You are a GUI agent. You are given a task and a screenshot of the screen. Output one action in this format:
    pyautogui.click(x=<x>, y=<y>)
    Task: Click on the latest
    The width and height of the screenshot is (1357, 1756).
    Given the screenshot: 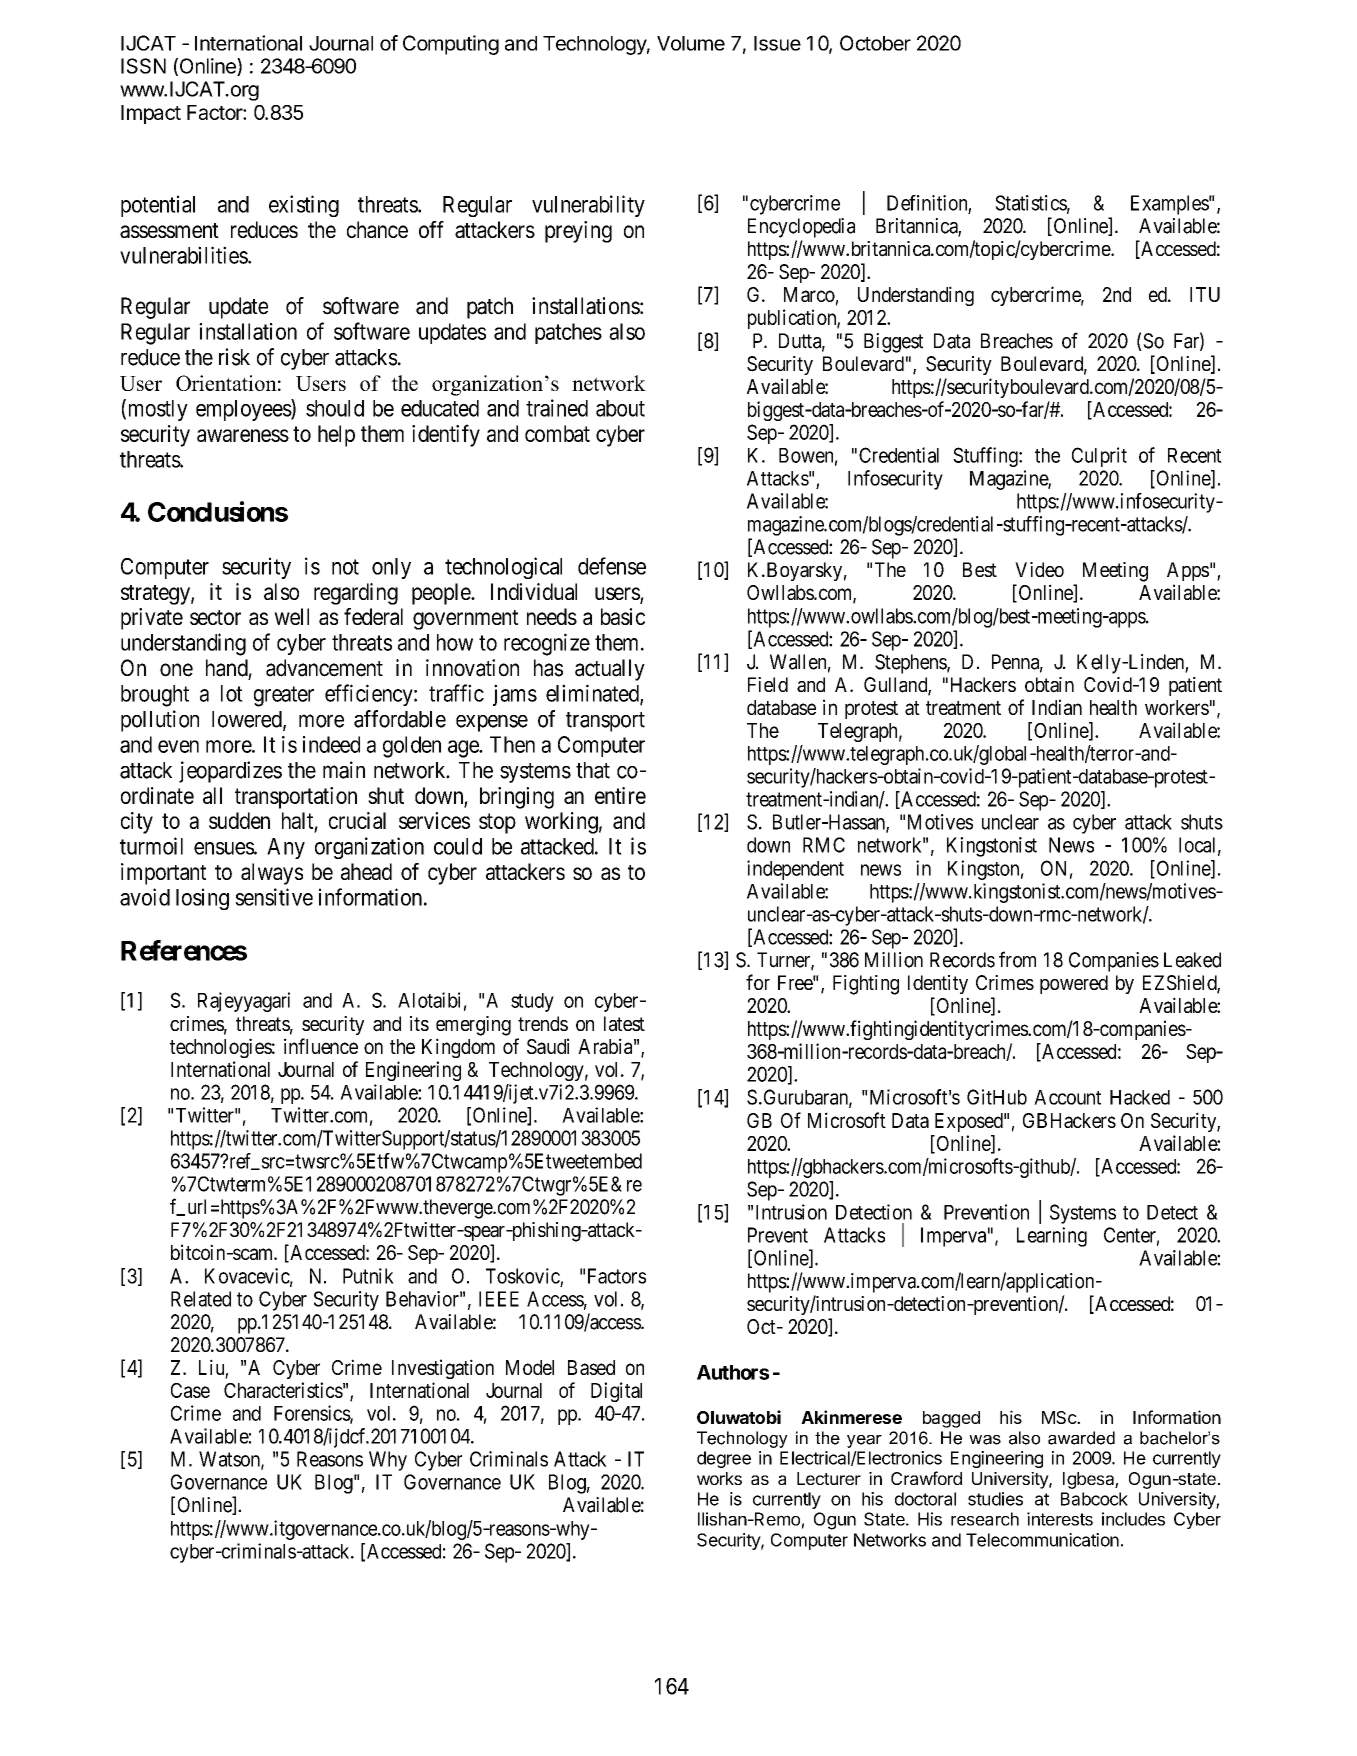 What is the action you would take?
    pyautogui.click(x=624, y=1024)
